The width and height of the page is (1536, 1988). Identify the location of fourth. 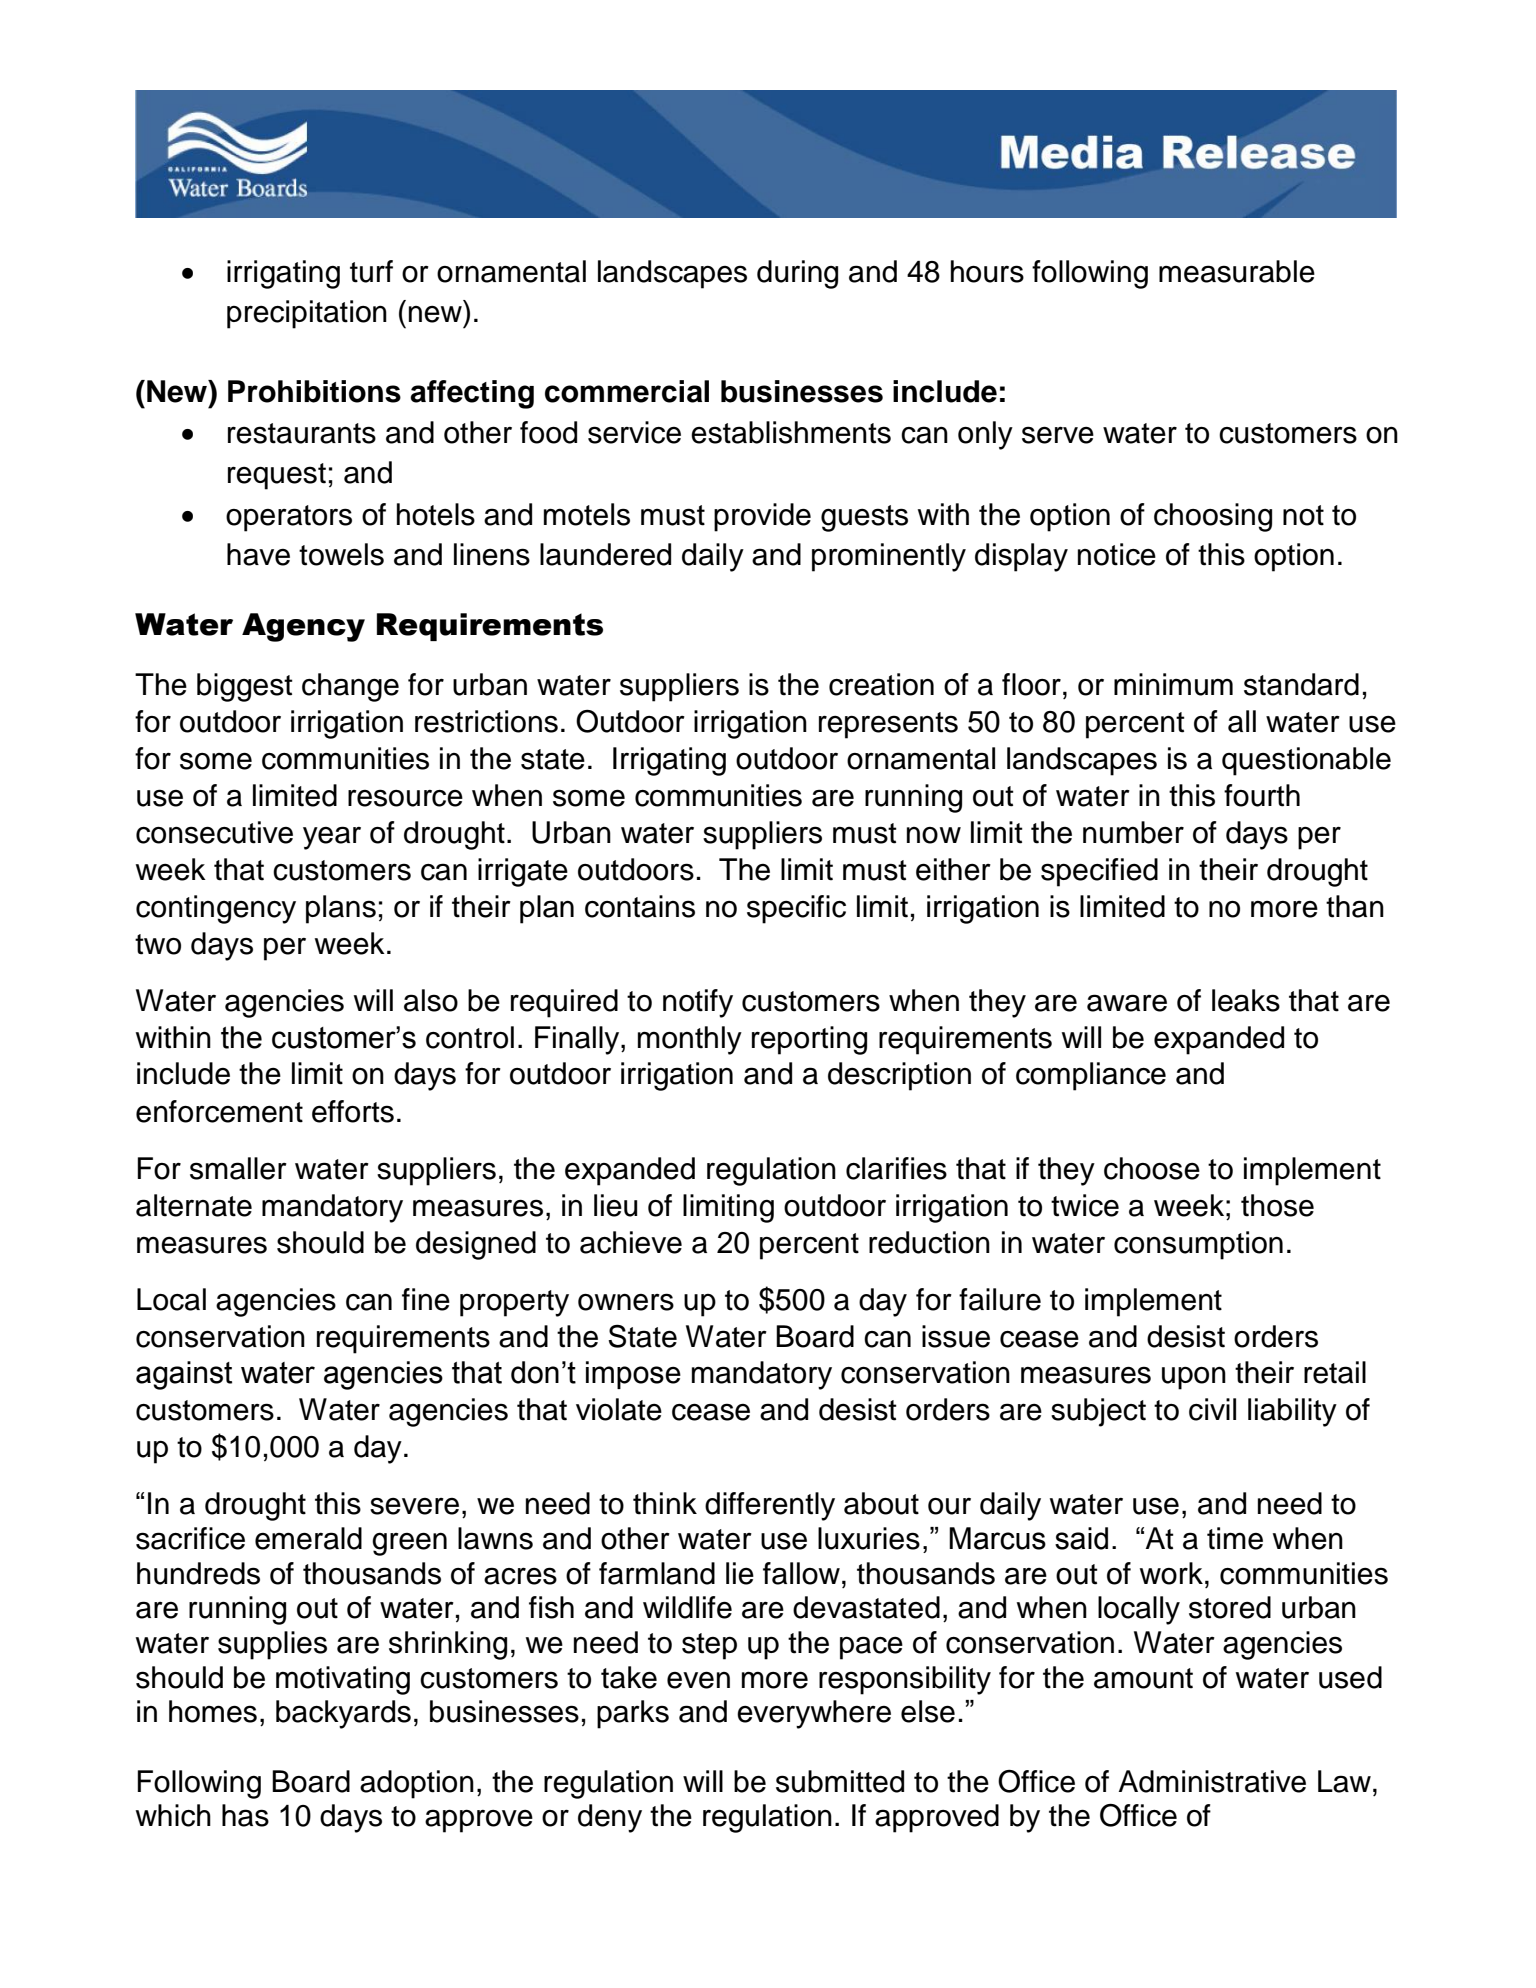
(1262, 795).
